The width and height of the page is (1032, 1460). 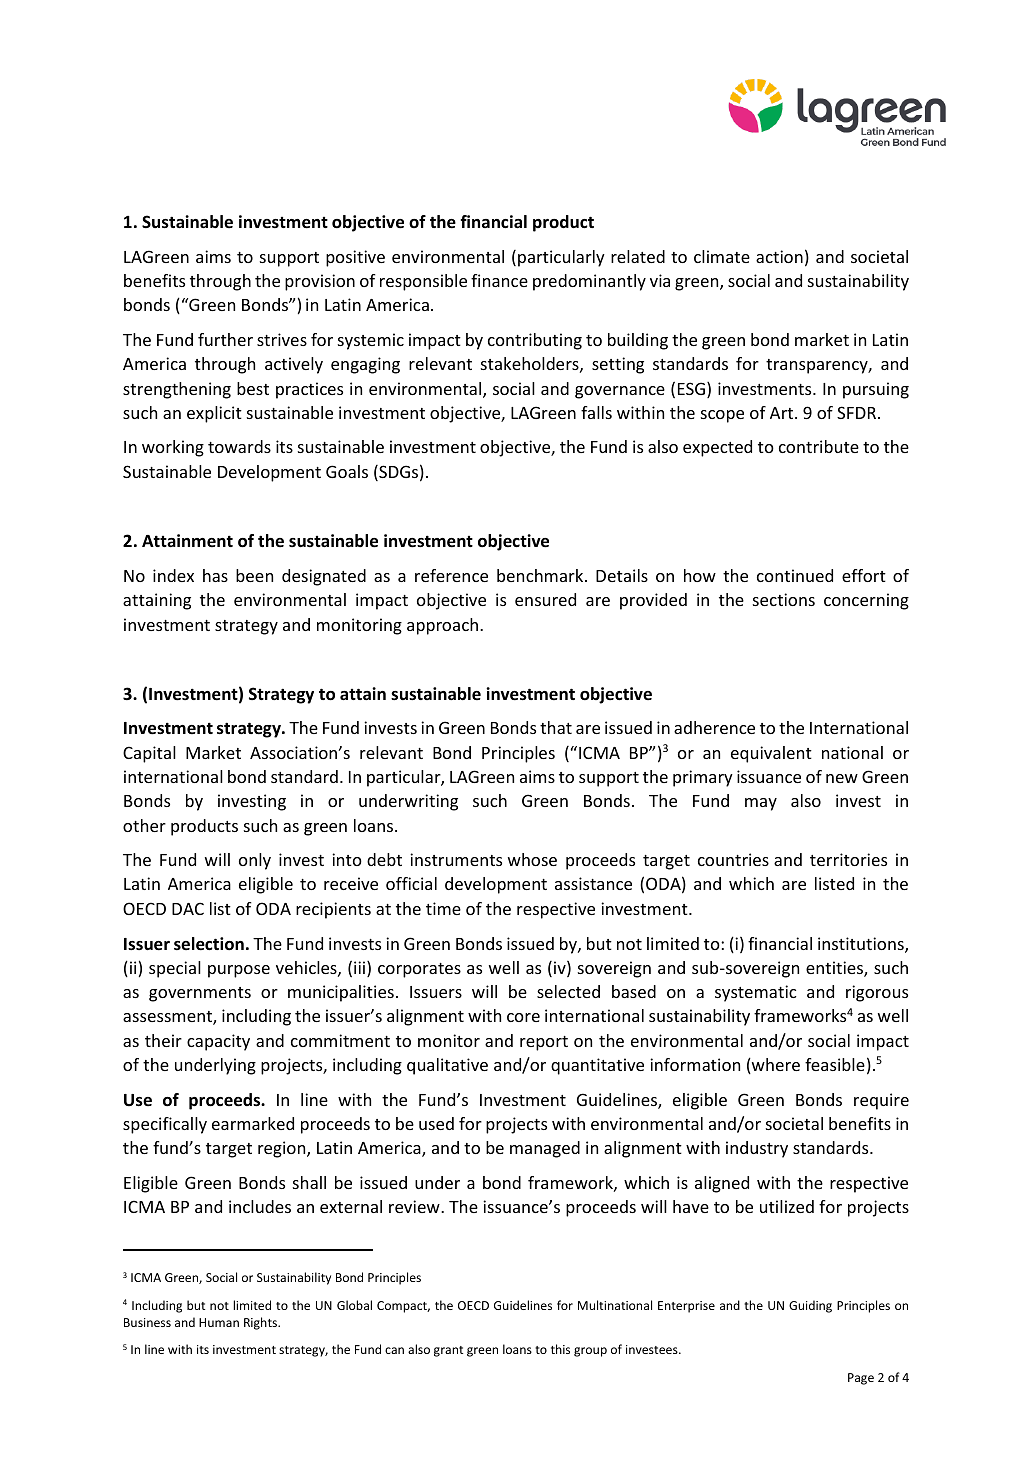 I want to click on purpose, so click(x=239, y=971).
